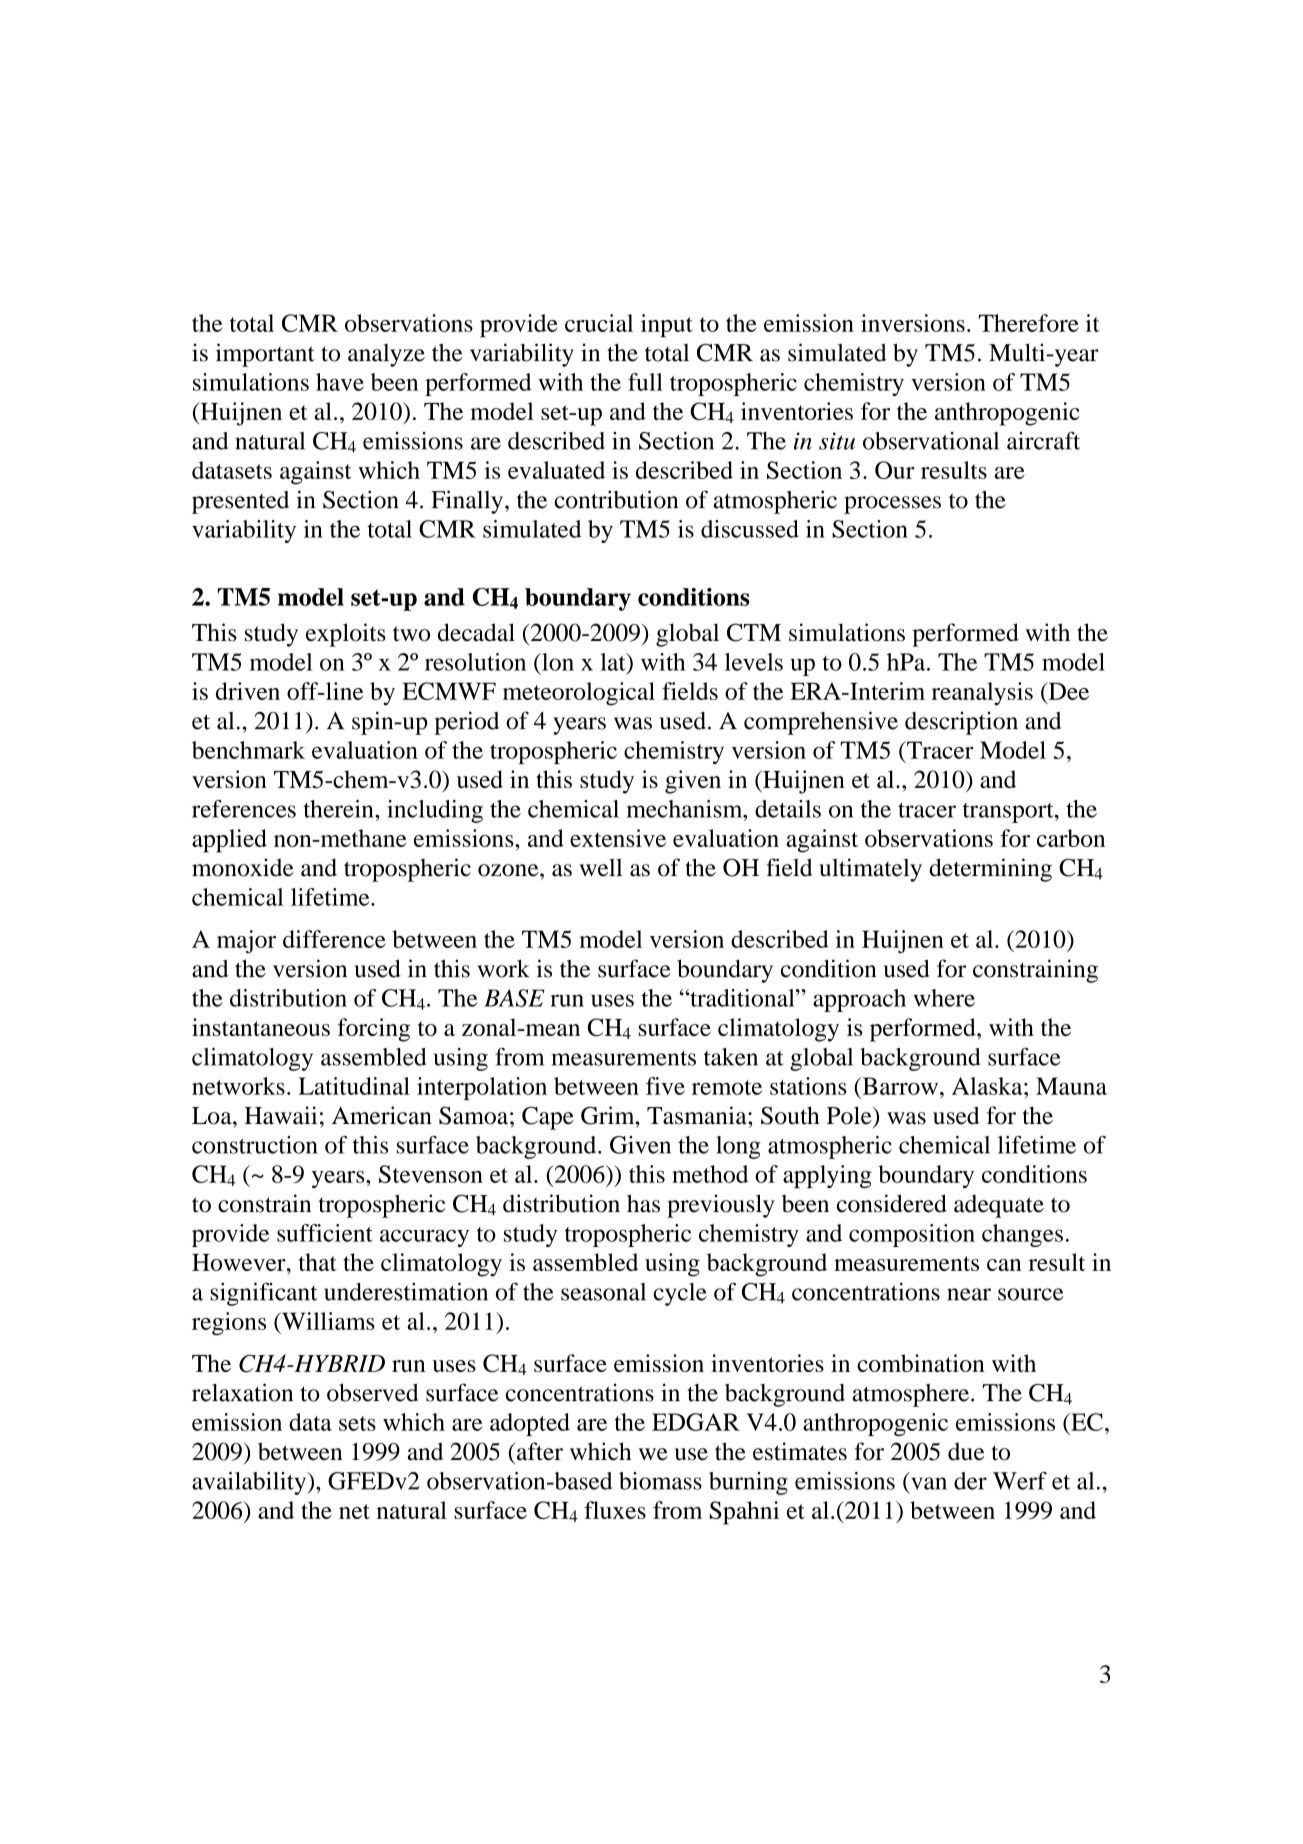 The width and height of the screenshot is (1303, 1844). What do you see at coordinates (340, 382) in the screenshot?
I see `have` at bounding box center [340, 382].
